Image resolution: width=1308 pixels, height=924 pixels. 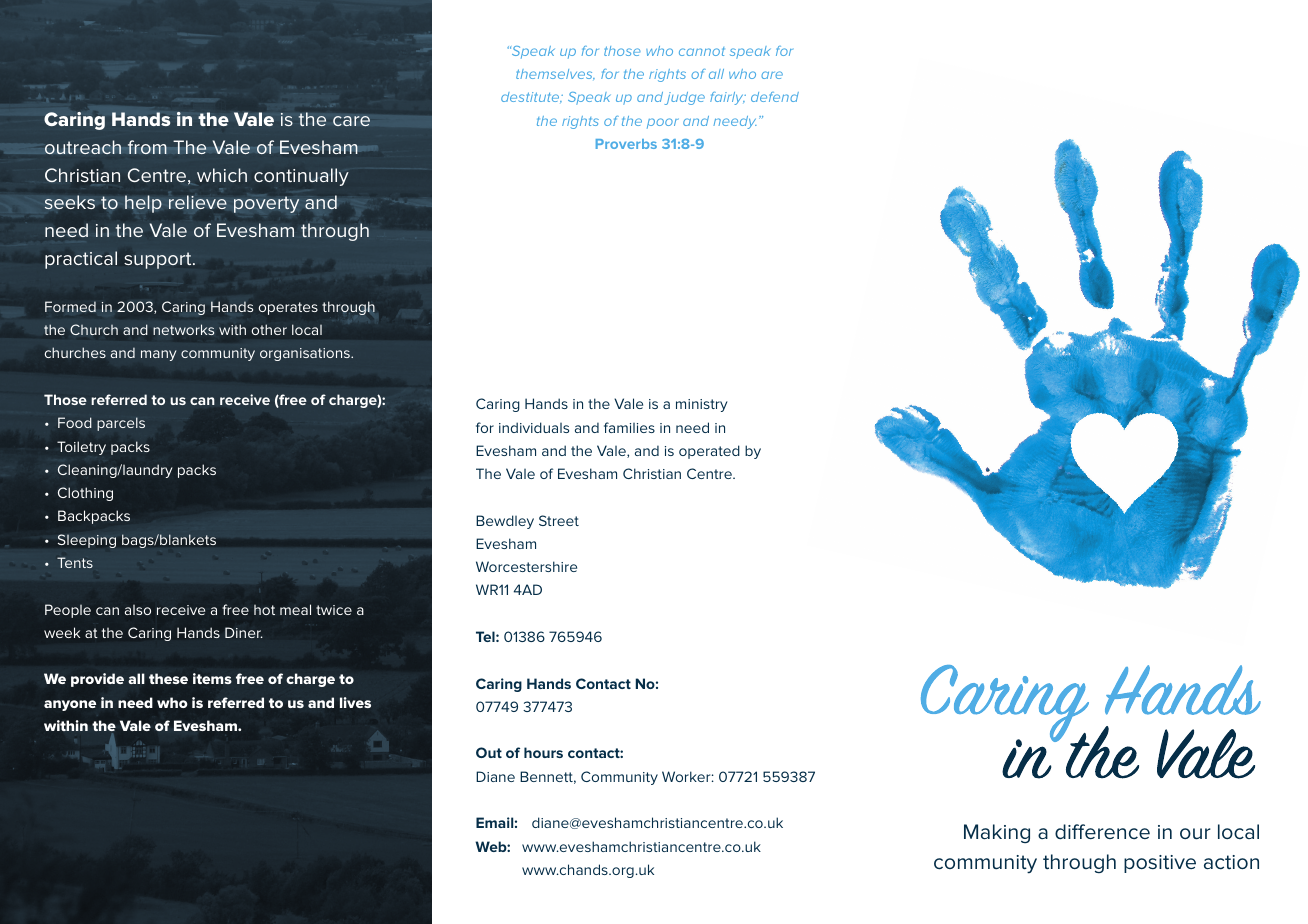 What do you see at coordinates (775, 97) in the image?
I see `defend` at bounding box center [775, 97].
